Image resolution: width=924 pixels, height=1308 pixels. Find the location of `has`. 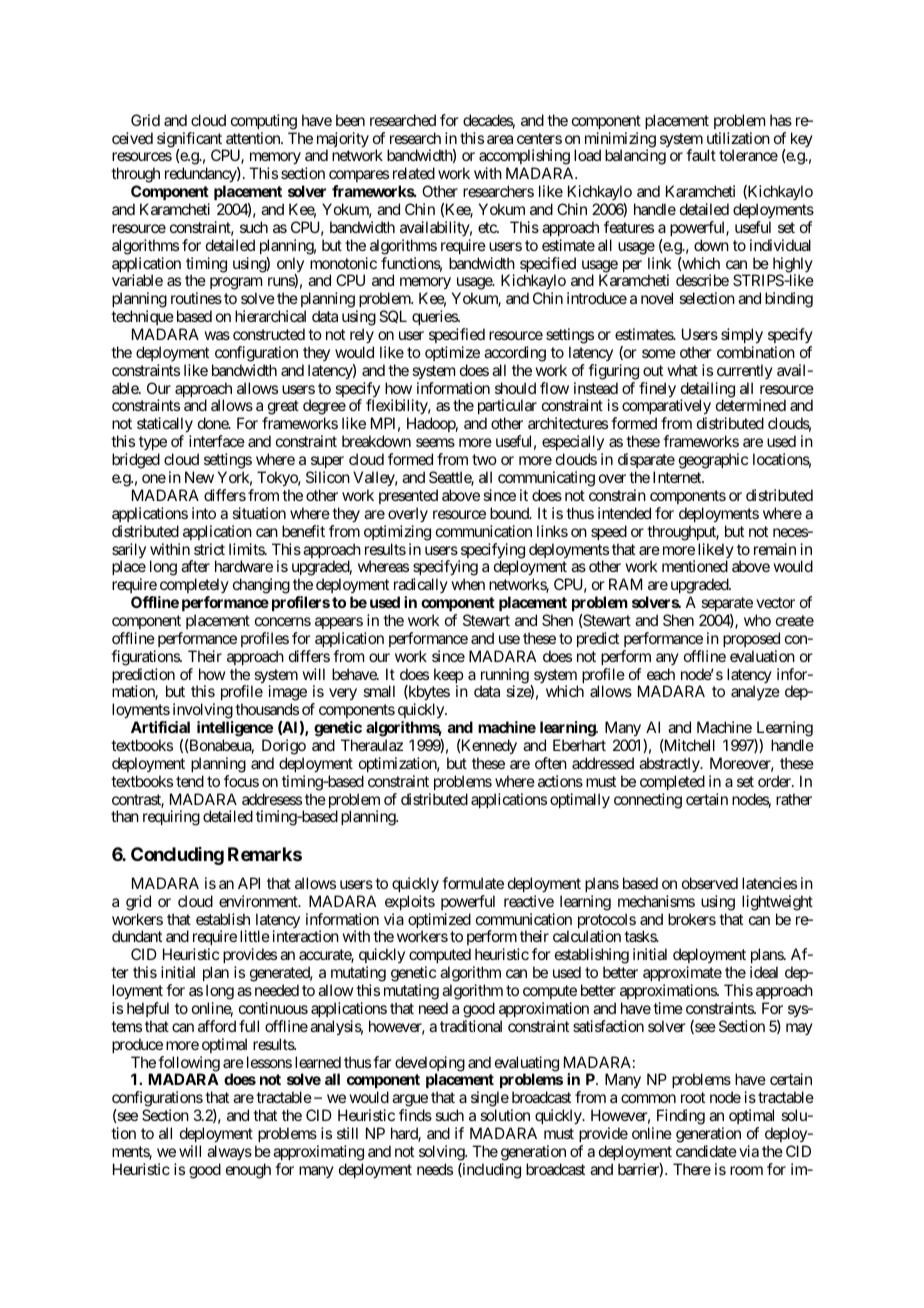

has is located at coordinates (781, 120).
